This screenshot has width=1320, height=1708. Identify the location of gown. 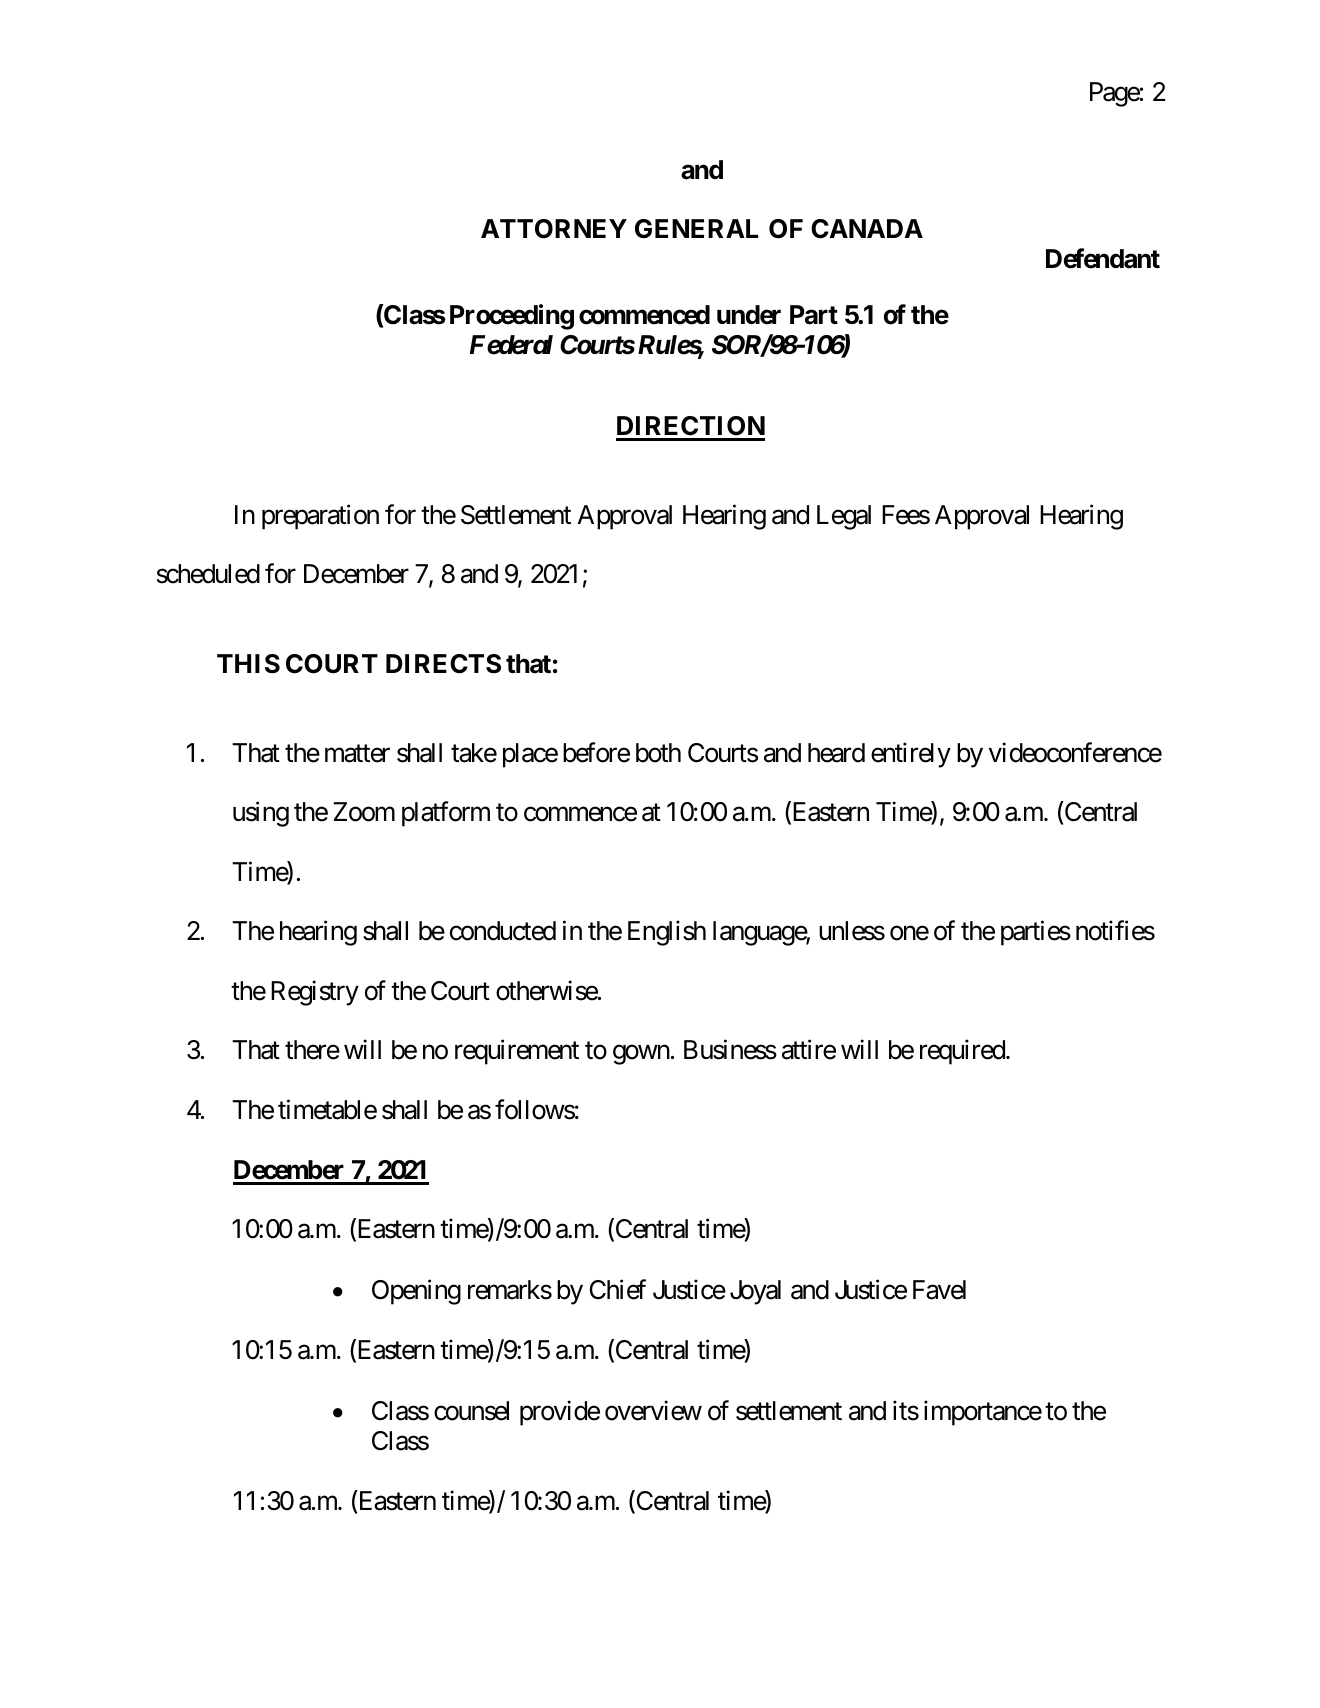
(641, 1055).
